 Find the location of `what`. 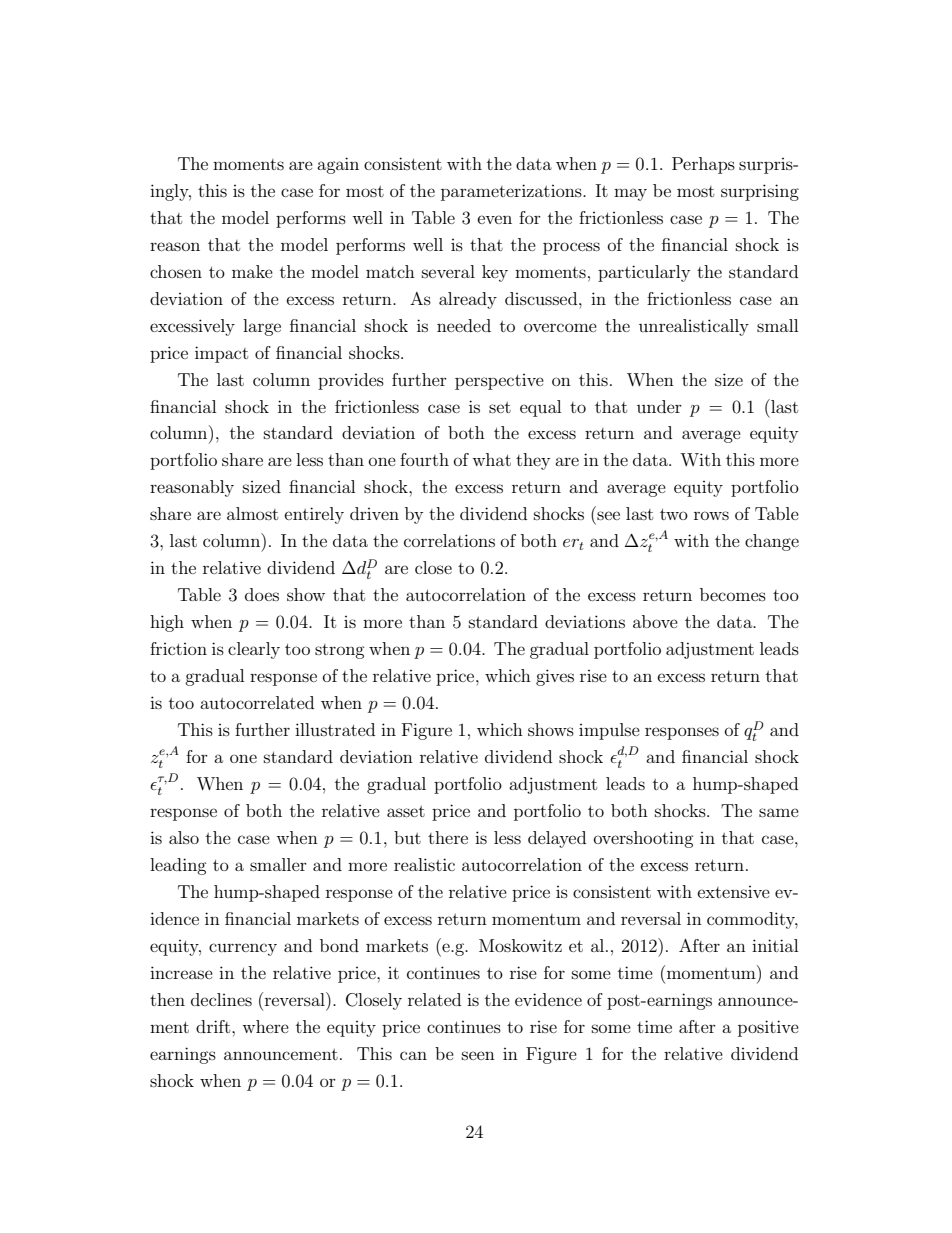

what is located at coordinates (491, 459).
